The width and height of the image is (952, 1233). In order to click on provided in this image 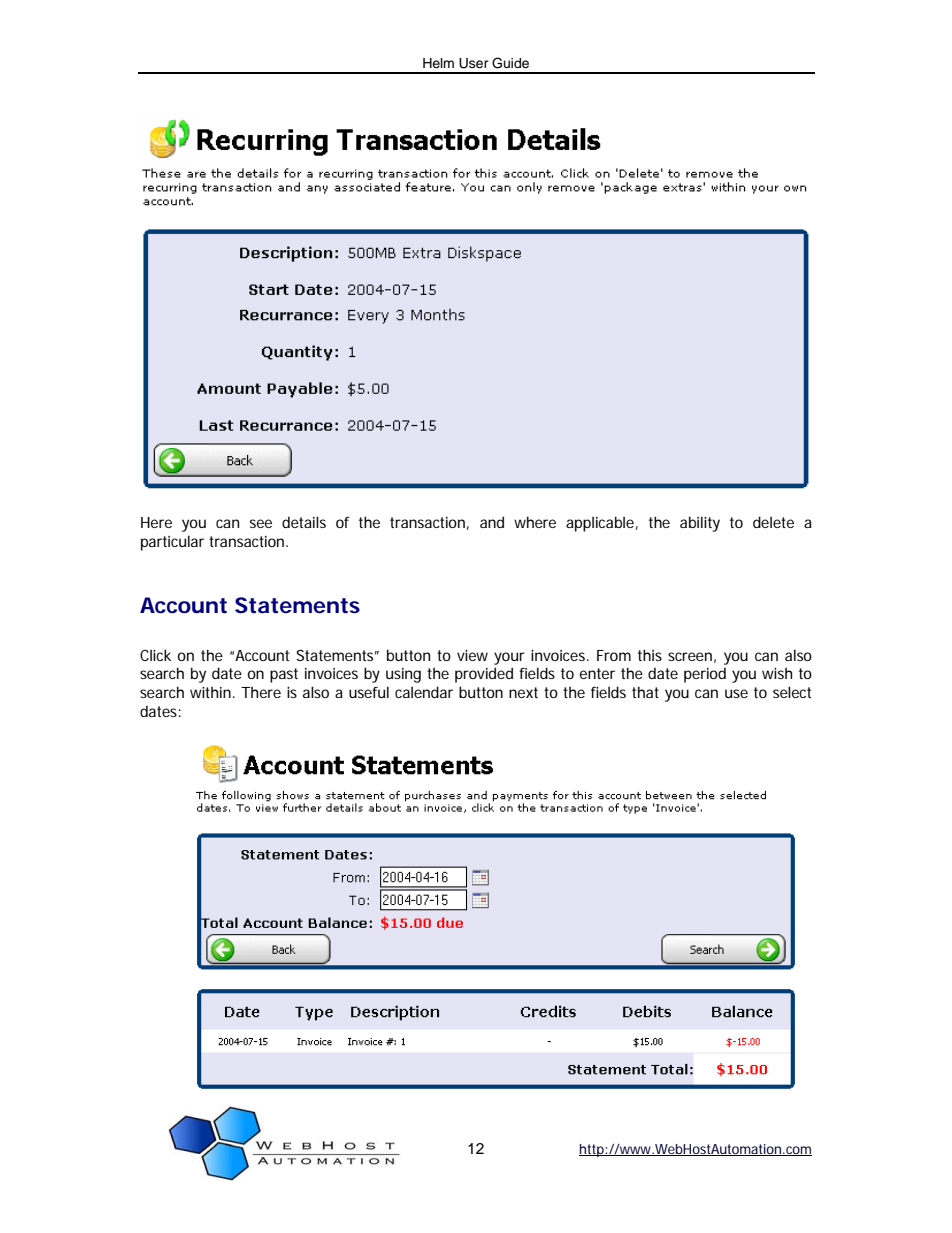, I will do `click(484, 675)`.
